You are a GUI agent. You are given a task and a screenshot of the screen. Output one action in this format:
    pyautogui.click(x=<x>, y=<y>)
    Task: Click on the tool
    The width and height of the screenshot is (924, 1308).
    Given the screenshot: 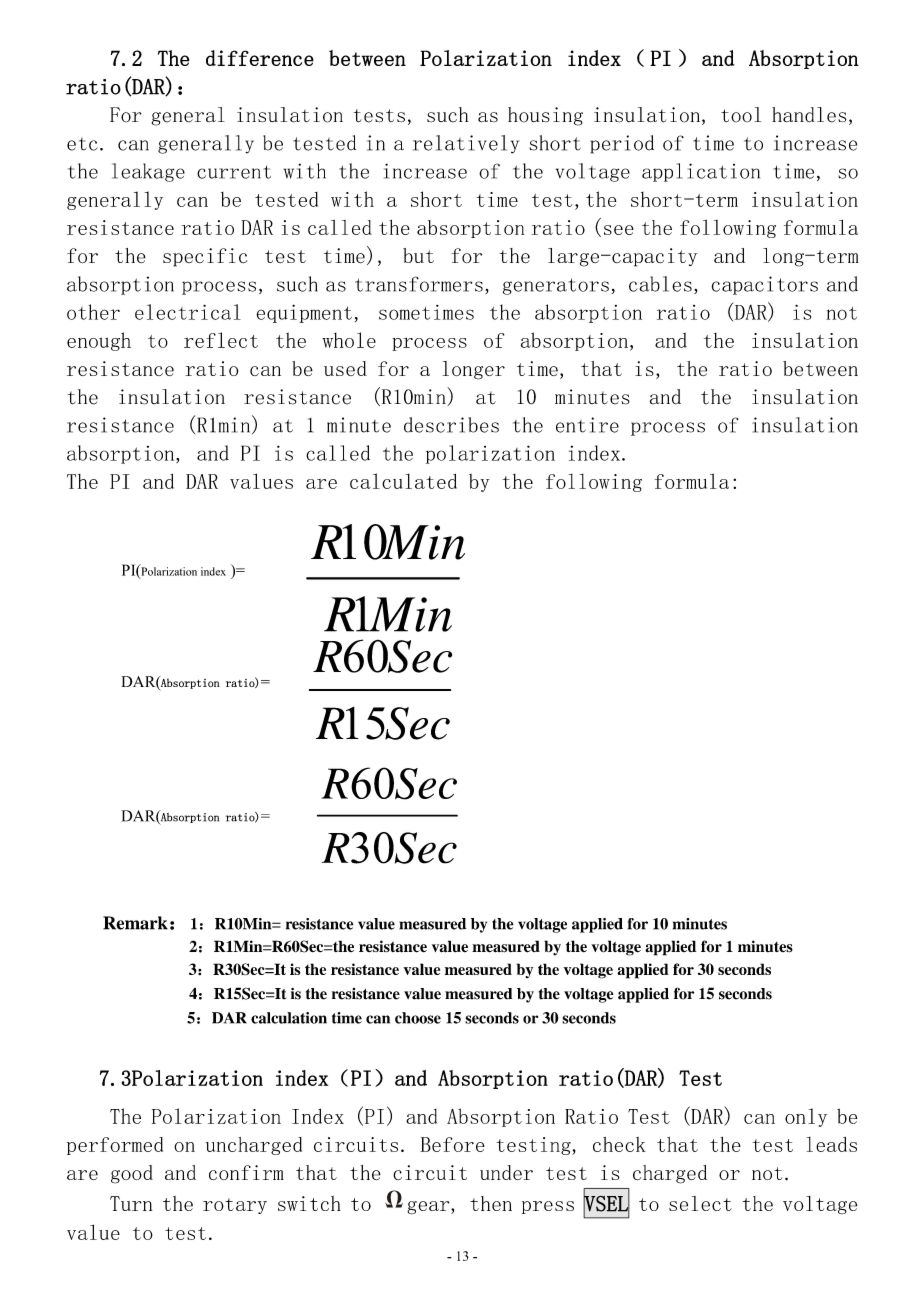 What is the action you would take?
    pyautogui.click(x=741, y=115)
